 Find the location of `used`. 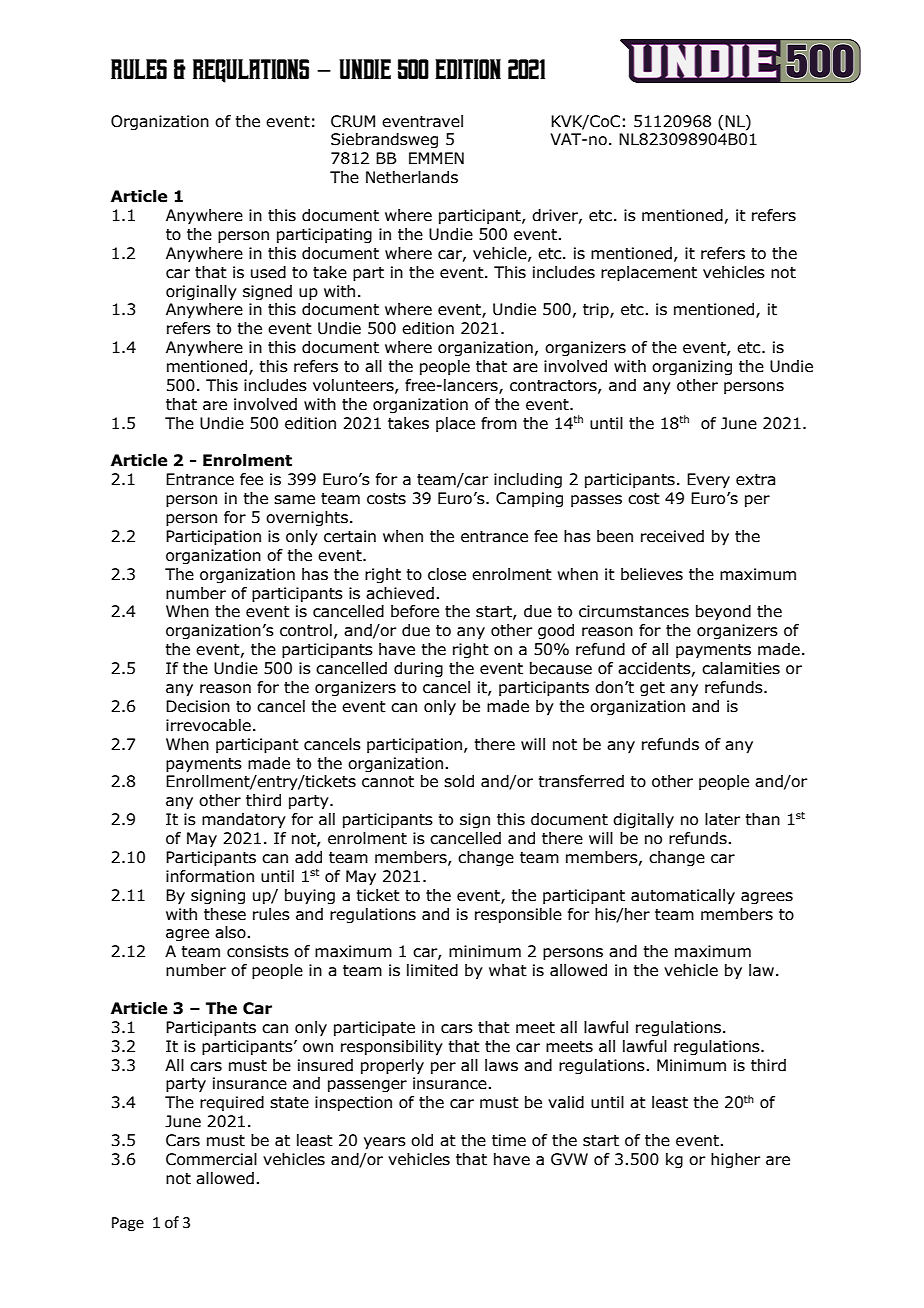

used is located at coordinates (268, 272).
